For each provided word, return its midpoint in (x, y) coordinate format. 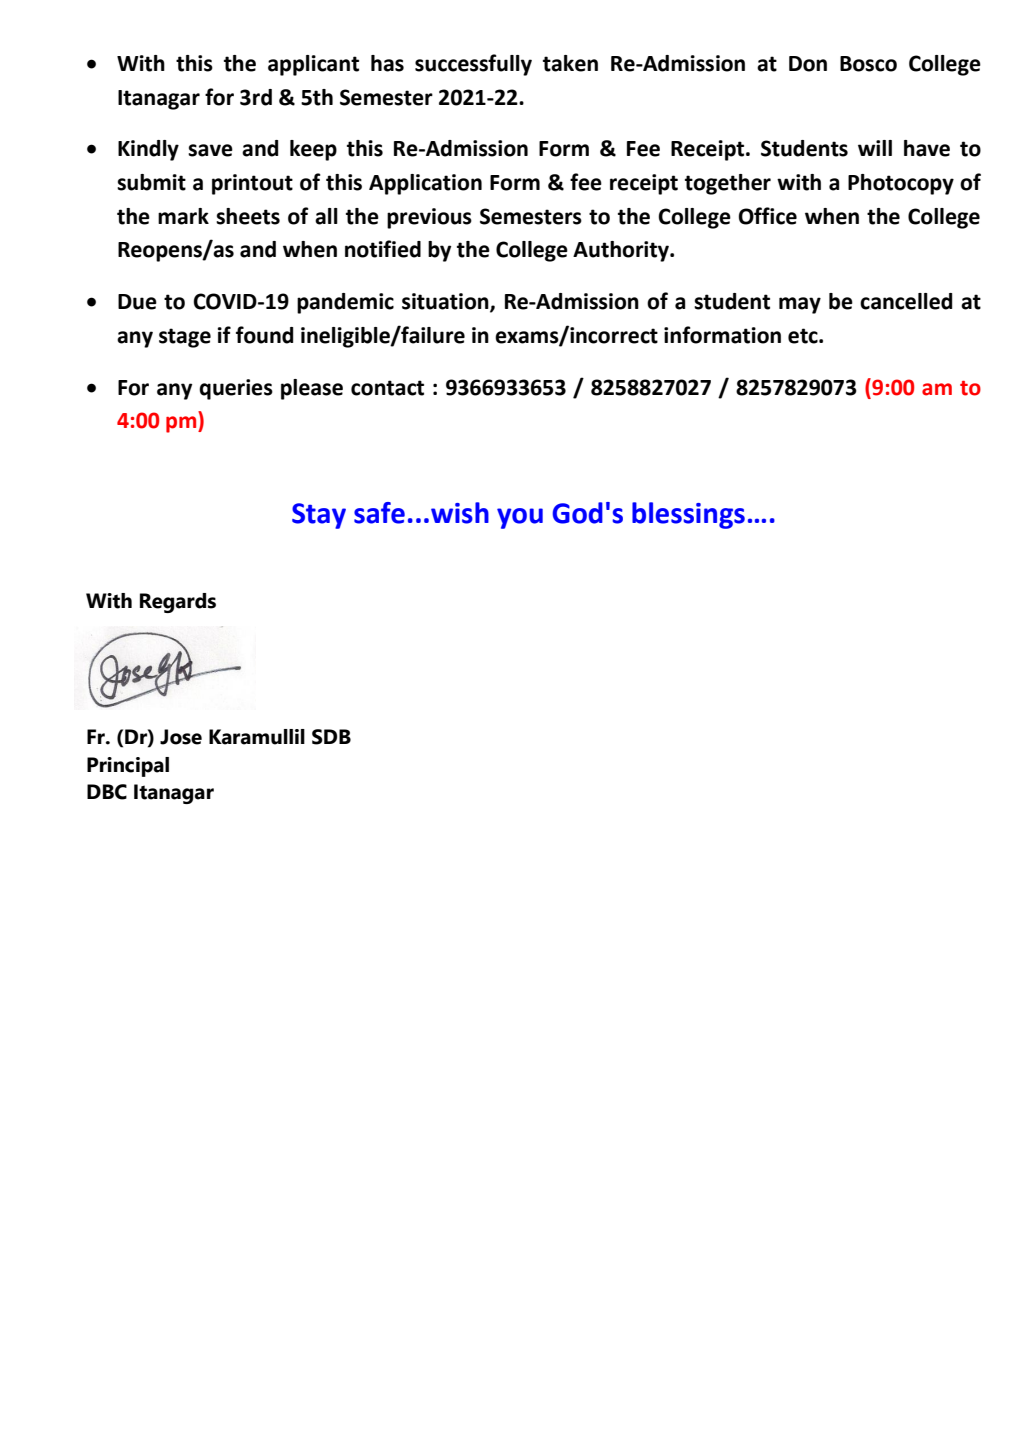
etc (804, 336)
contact (387, 388)
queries (236, 389)
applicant (313, 65)
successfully (473, 65)
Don (808, 64)
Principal (128, 767)
